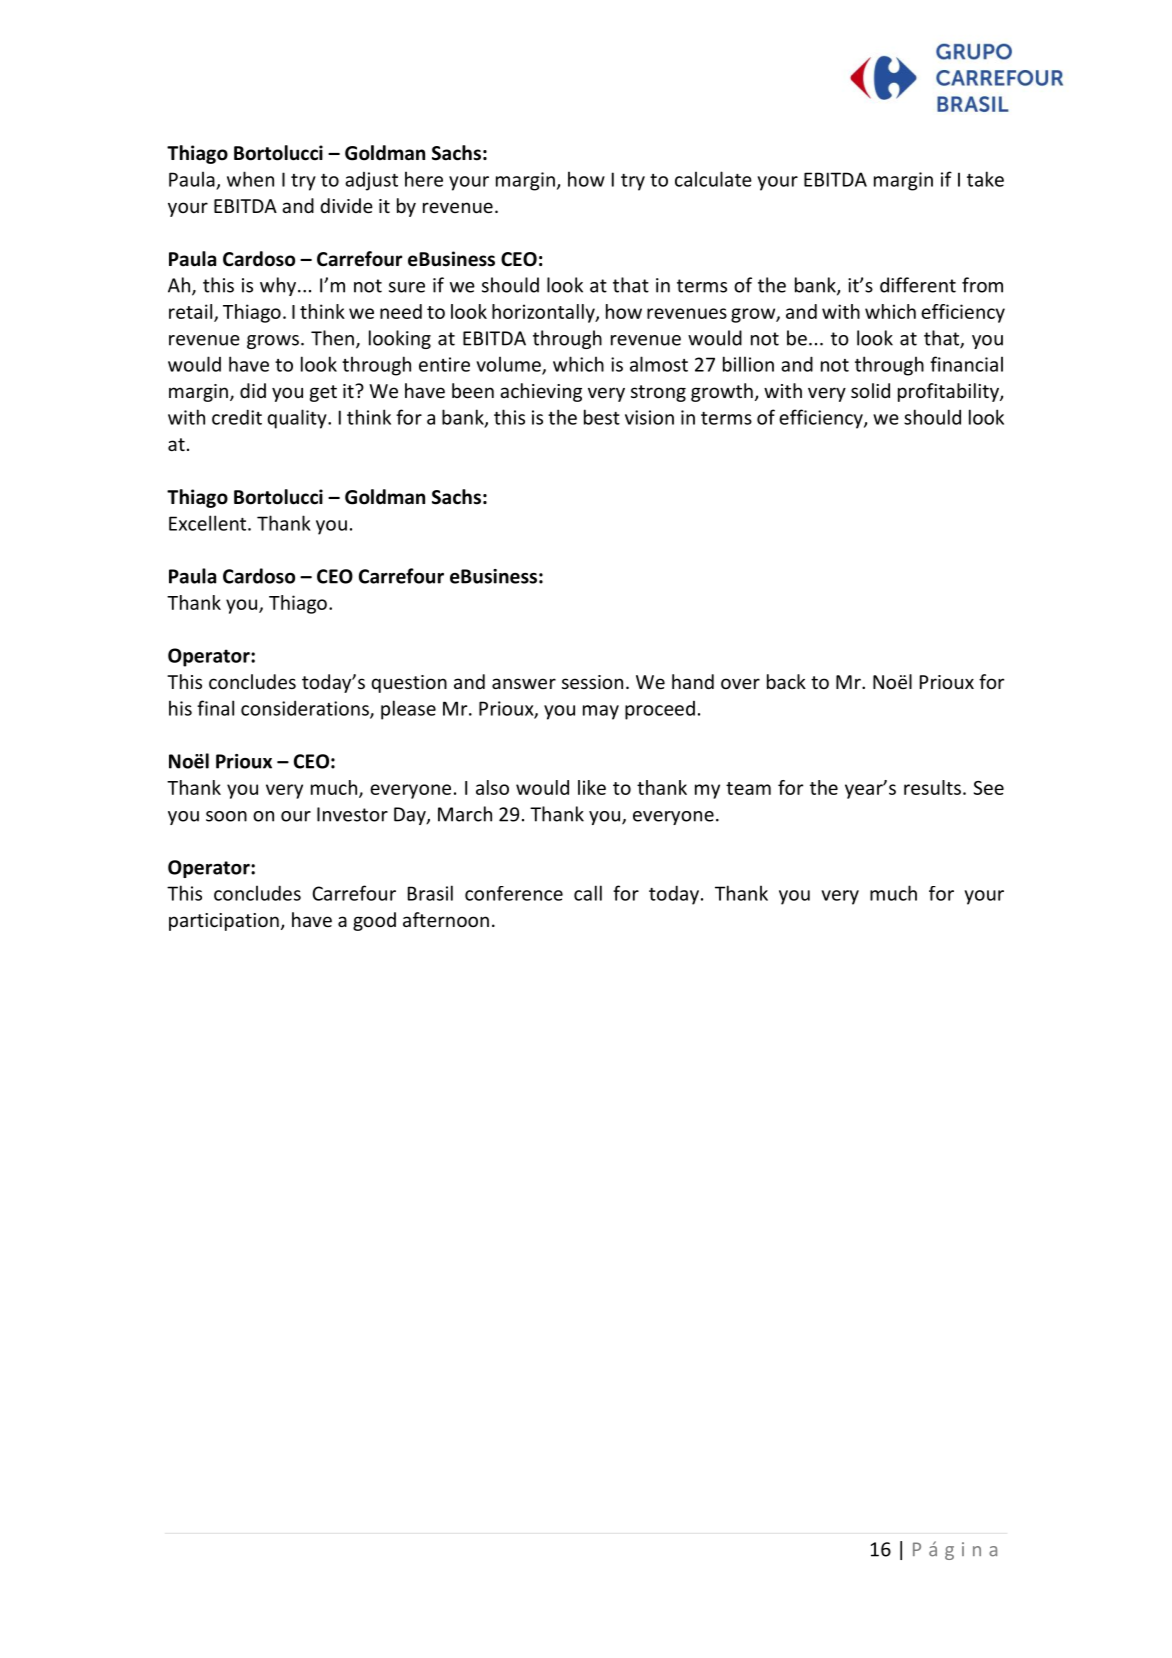  Describe the element at coordinates (592, 682) in the screenshot. I see `session` at that location.
